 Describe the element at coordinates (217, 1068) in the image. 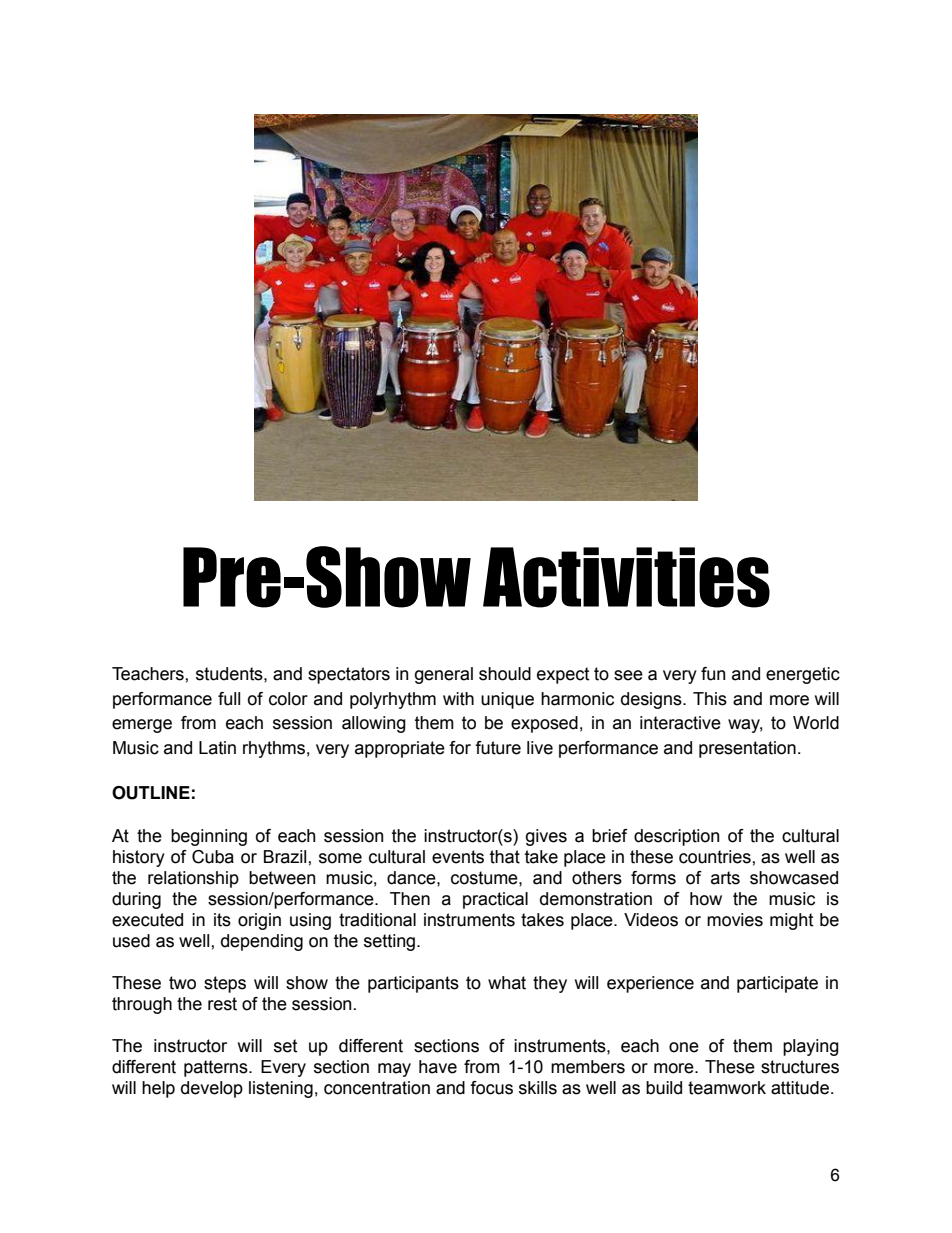

I see `patterns` at that location.
